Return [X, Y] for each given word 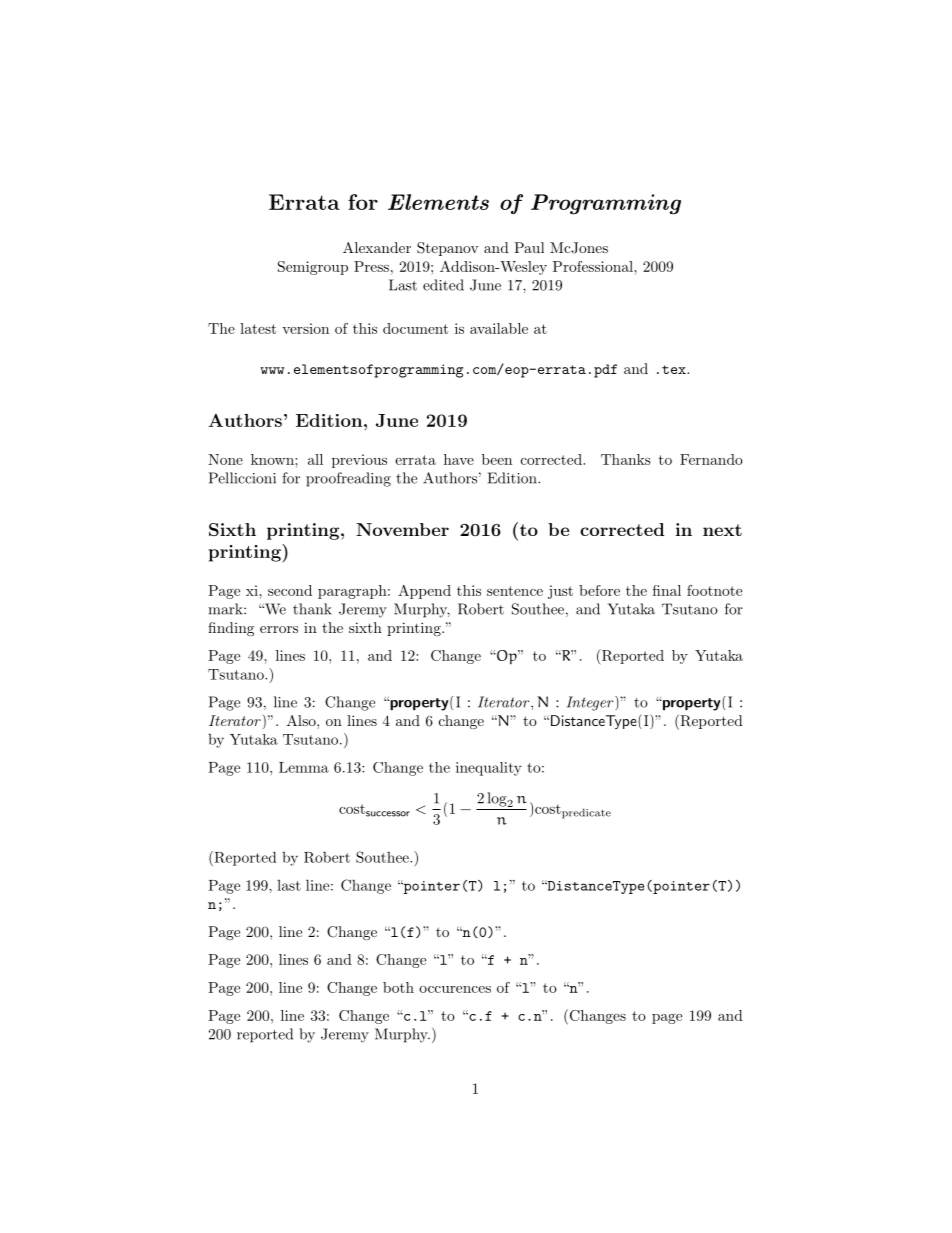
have [459, 459]
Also [302, 720]
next [722, 530]
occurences [455, 989]
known [273, 459]
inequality [489, 769]
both [398, 987]
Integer [591, 703]
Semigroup [313, 268]
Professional [594, 266]
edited [443, 285]
